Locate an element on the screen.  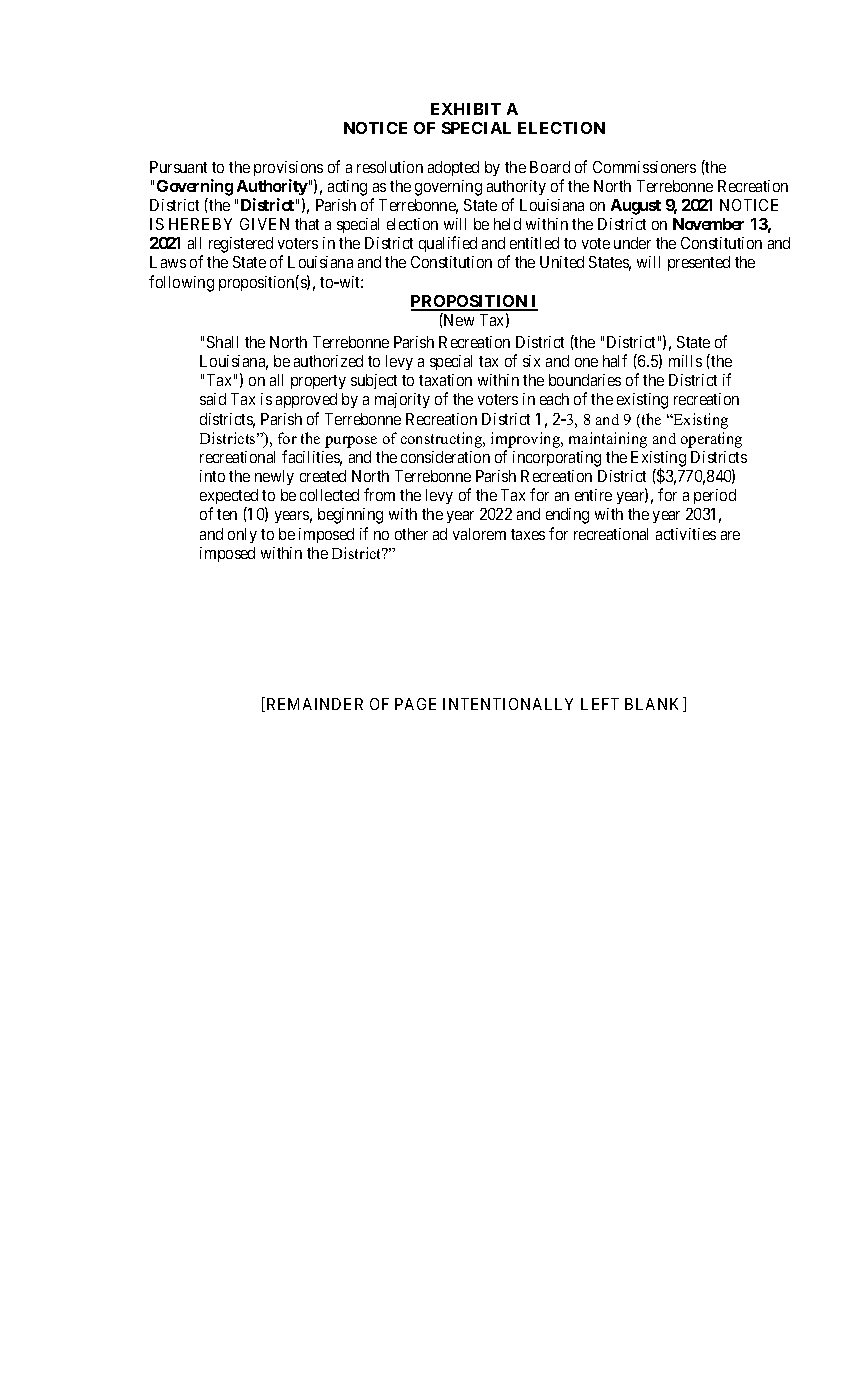
BLANK is located at coordinates (654, 704).
